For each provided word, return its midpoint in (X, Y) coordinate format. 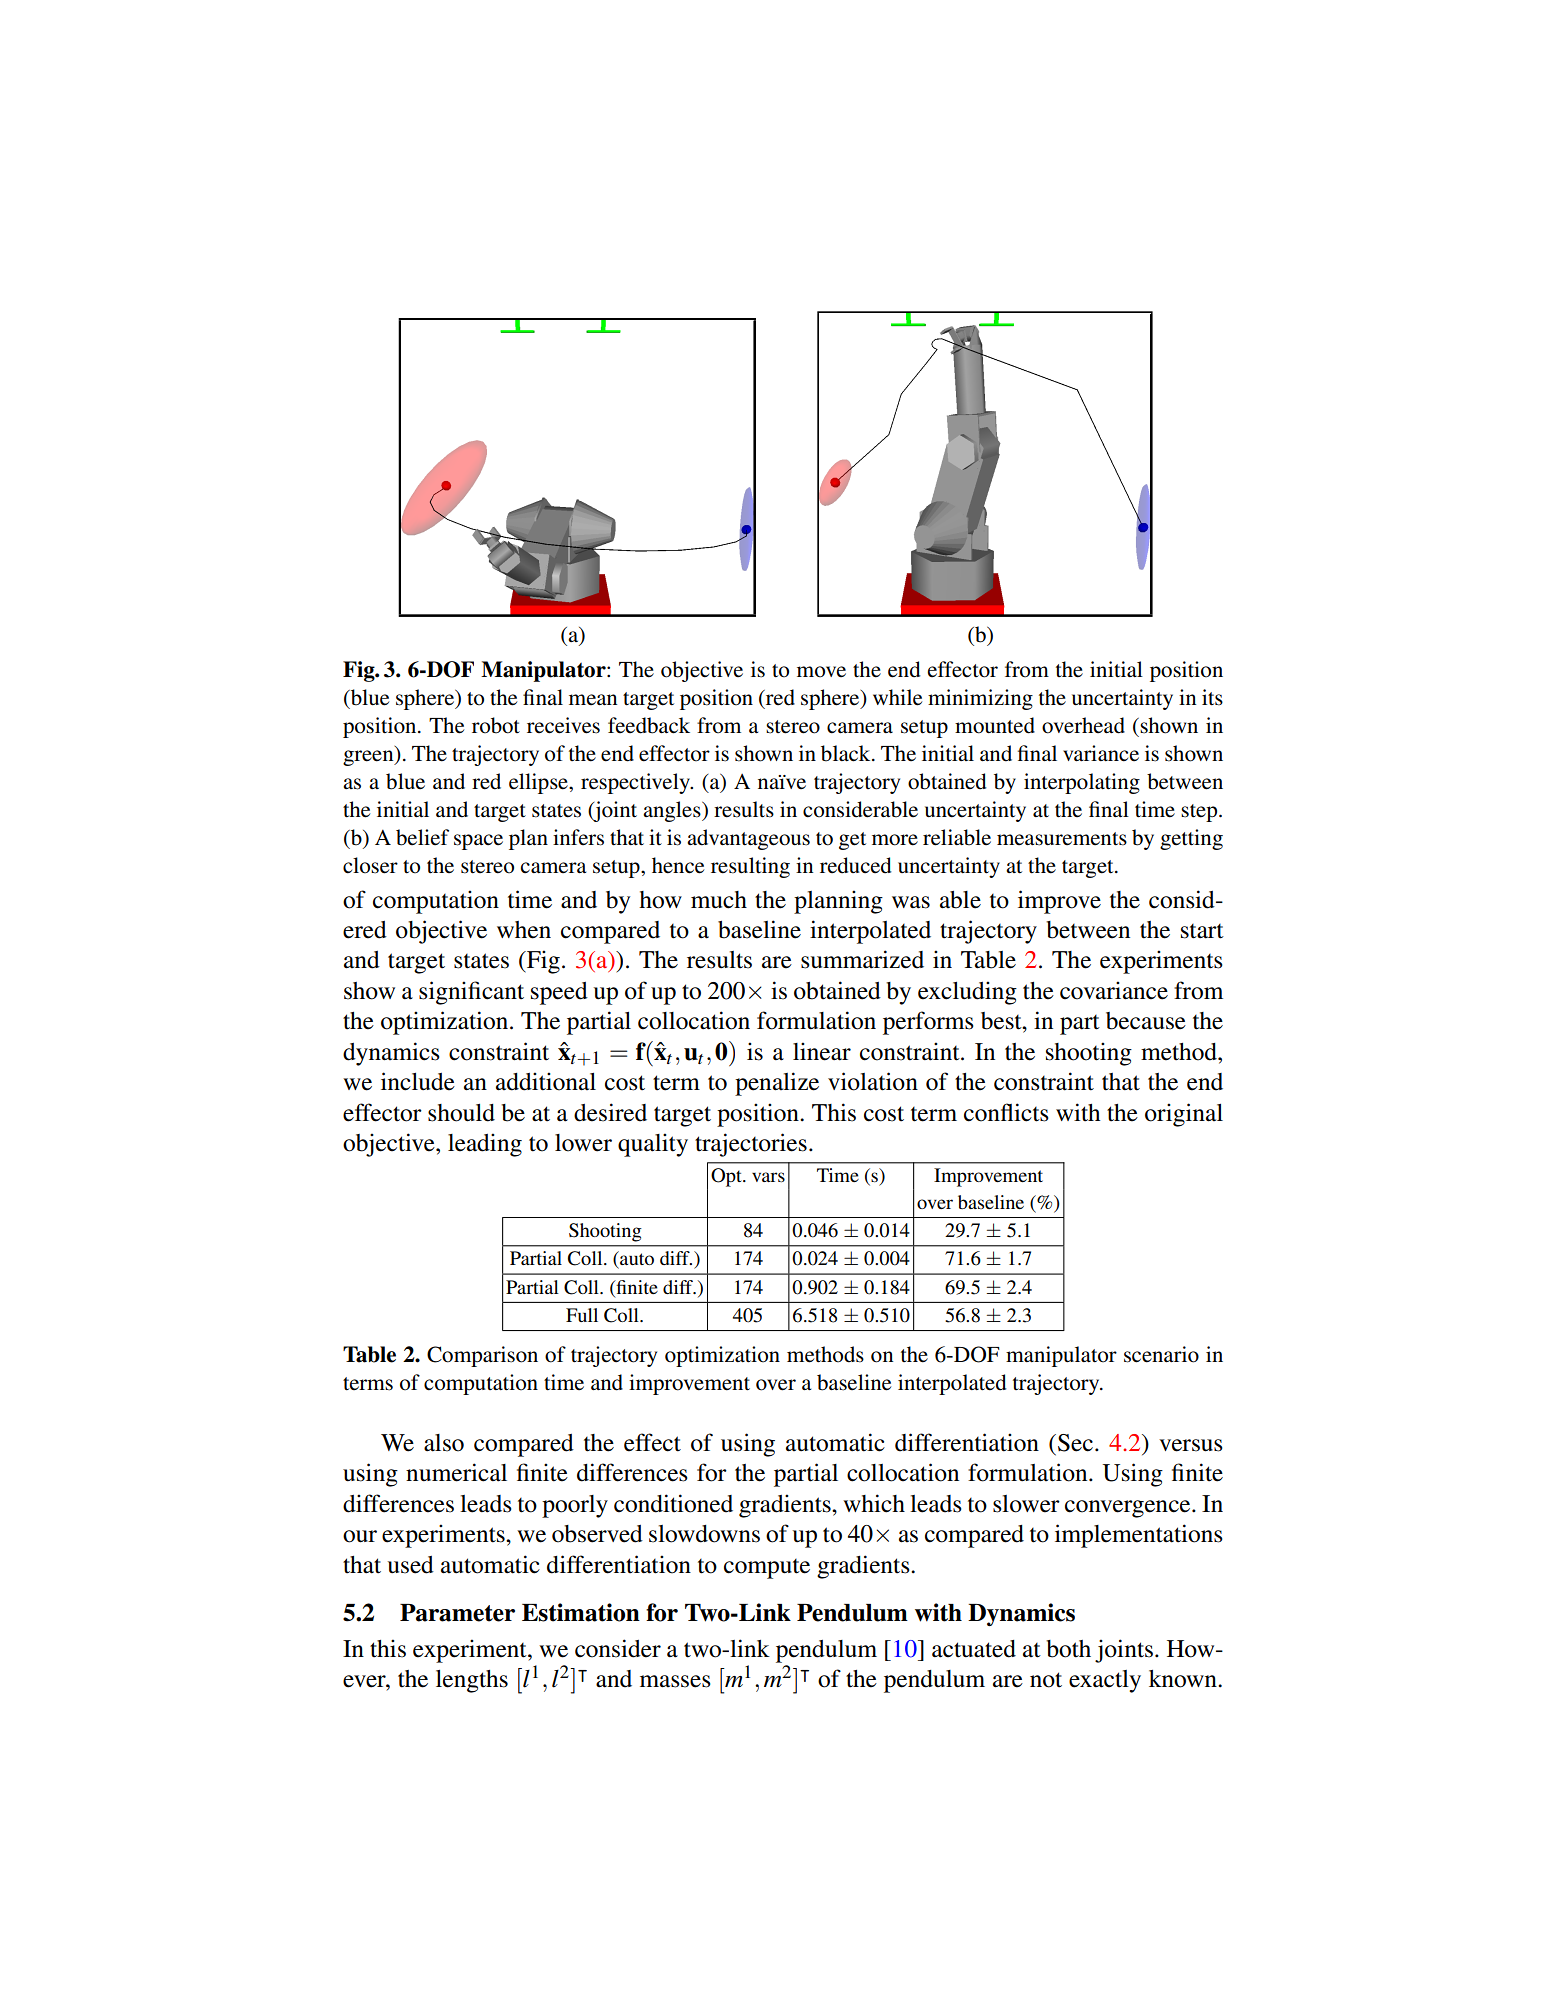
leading (485, 1145)
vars (768, 1177)
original (1184, 1115)
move (821, 672)
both (1068, 1649)
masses (675, 1681)
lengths (472, 1681)
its (1212, 697)
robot (496, 725)
